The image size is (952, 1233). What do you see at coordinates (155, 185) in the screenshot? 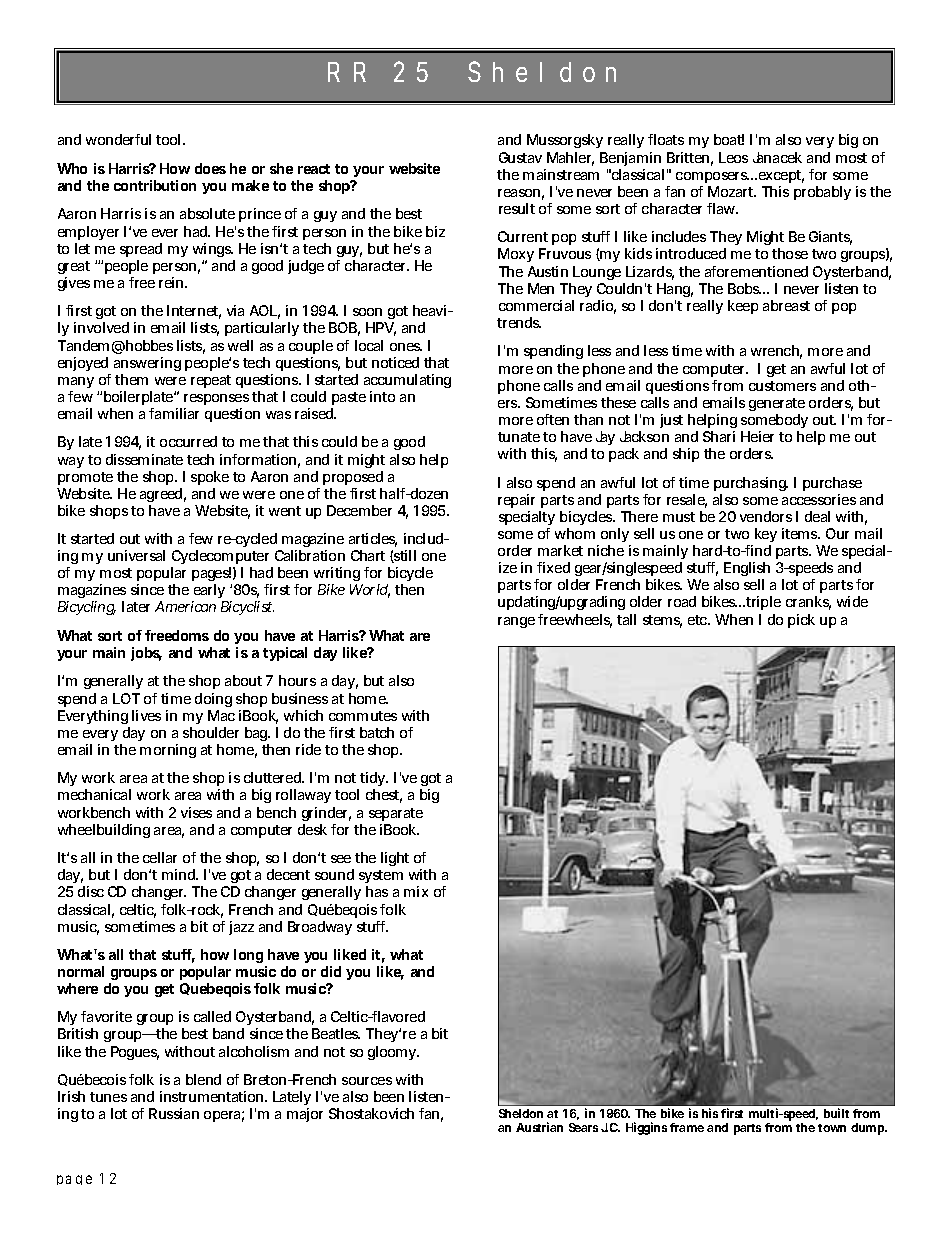
I see `contribution` at bounding box center [155, 185].
